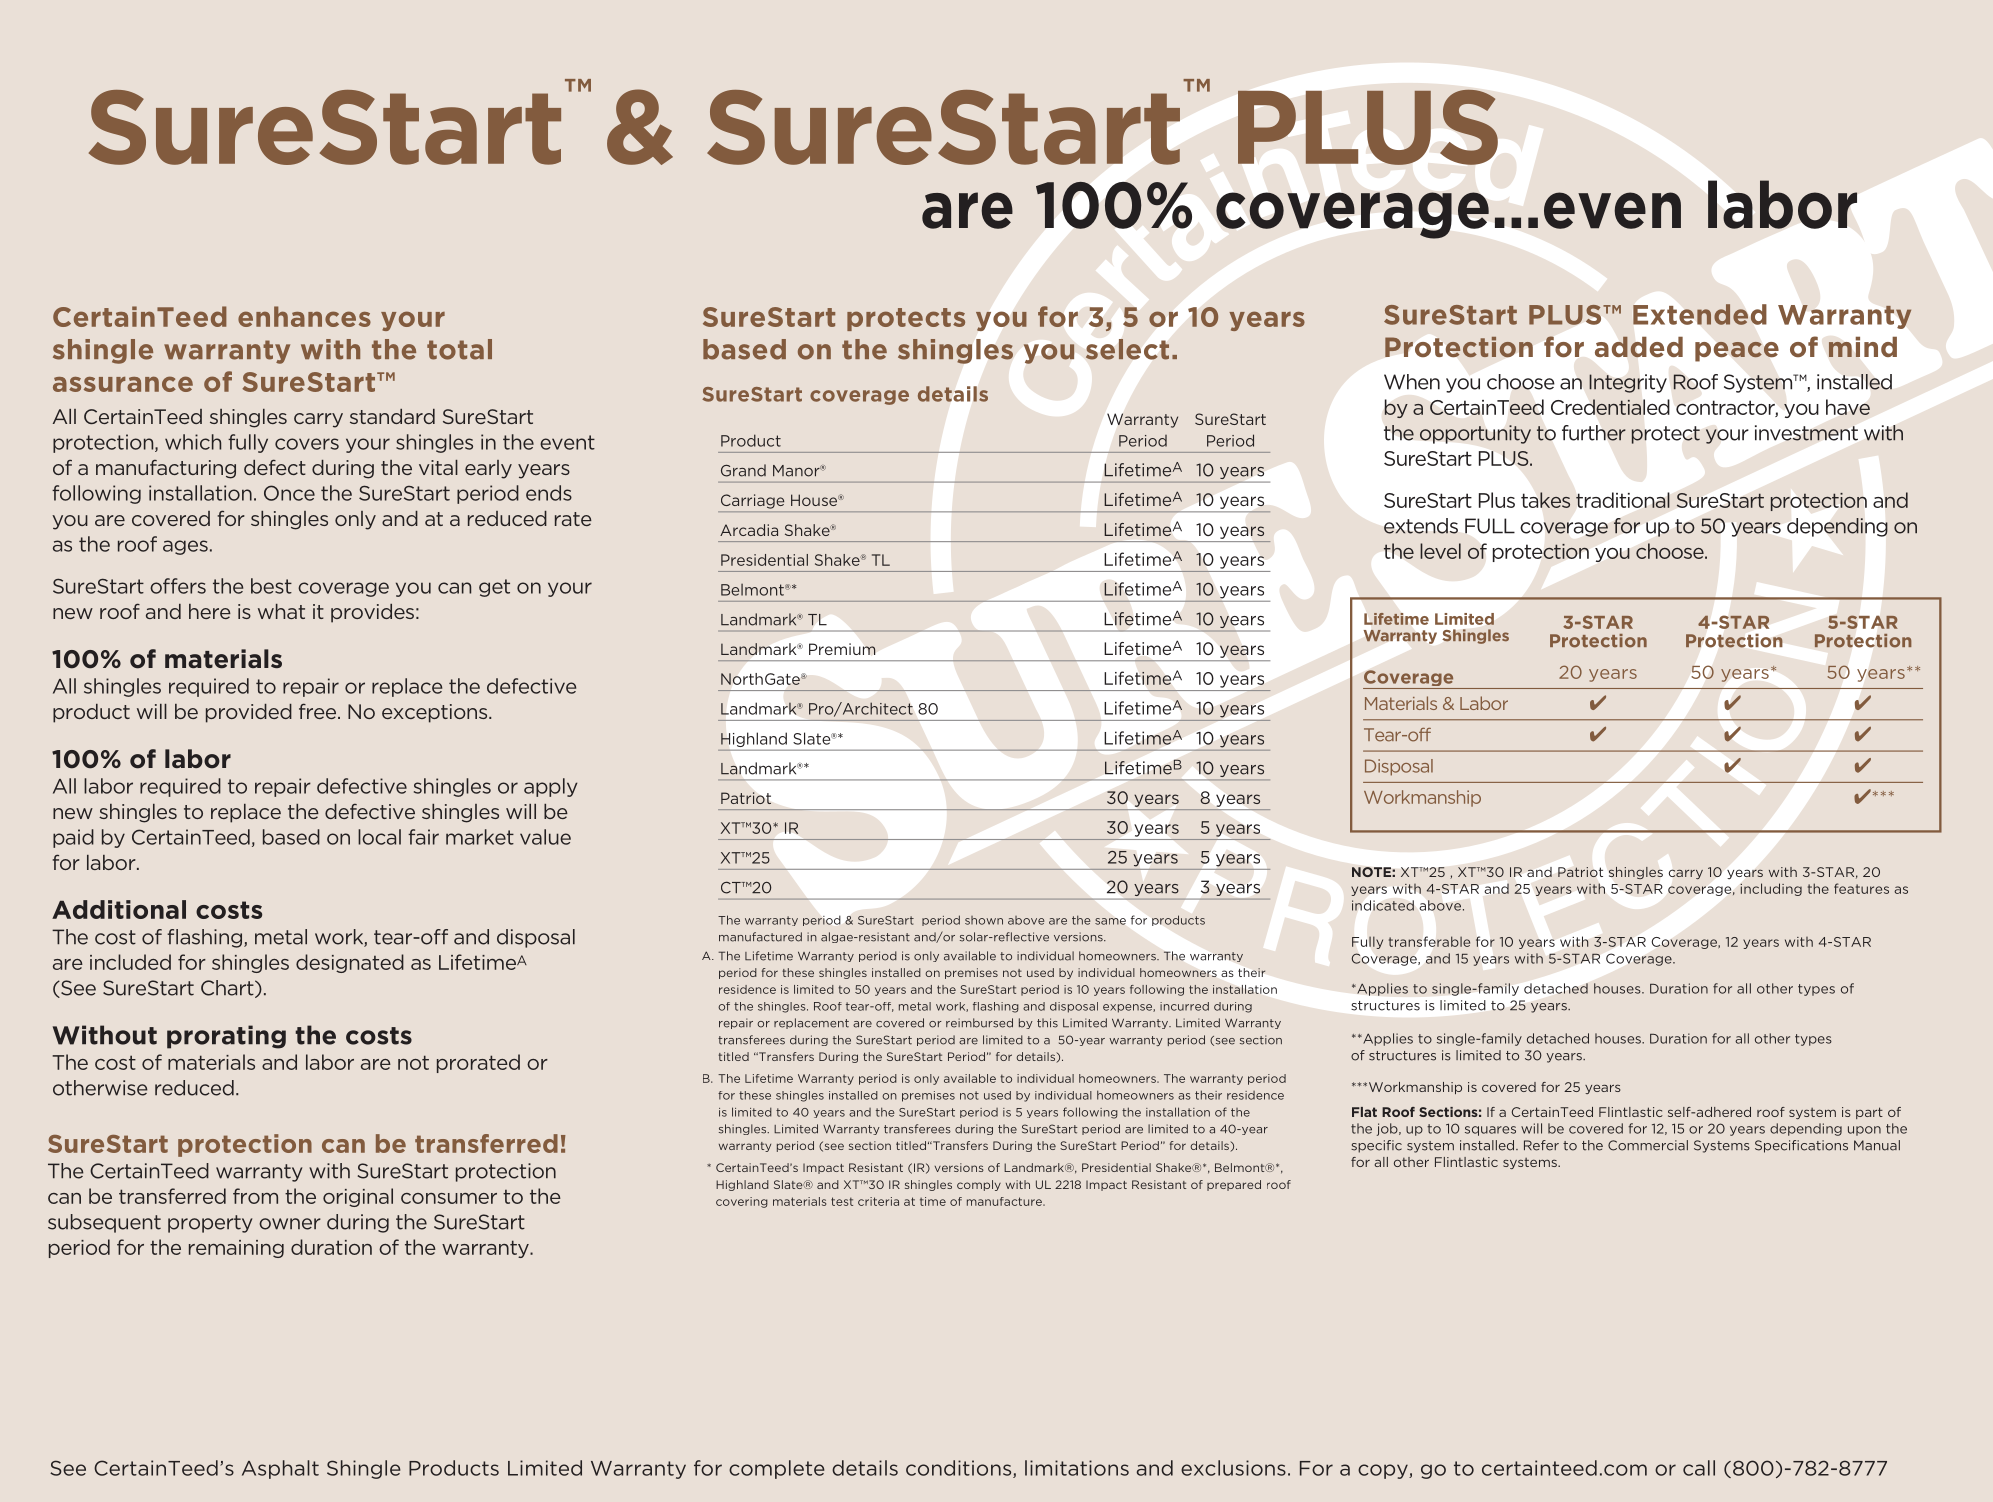 This page has width=1993, height=1502. I want to click on call, so click(1699, 1468).
